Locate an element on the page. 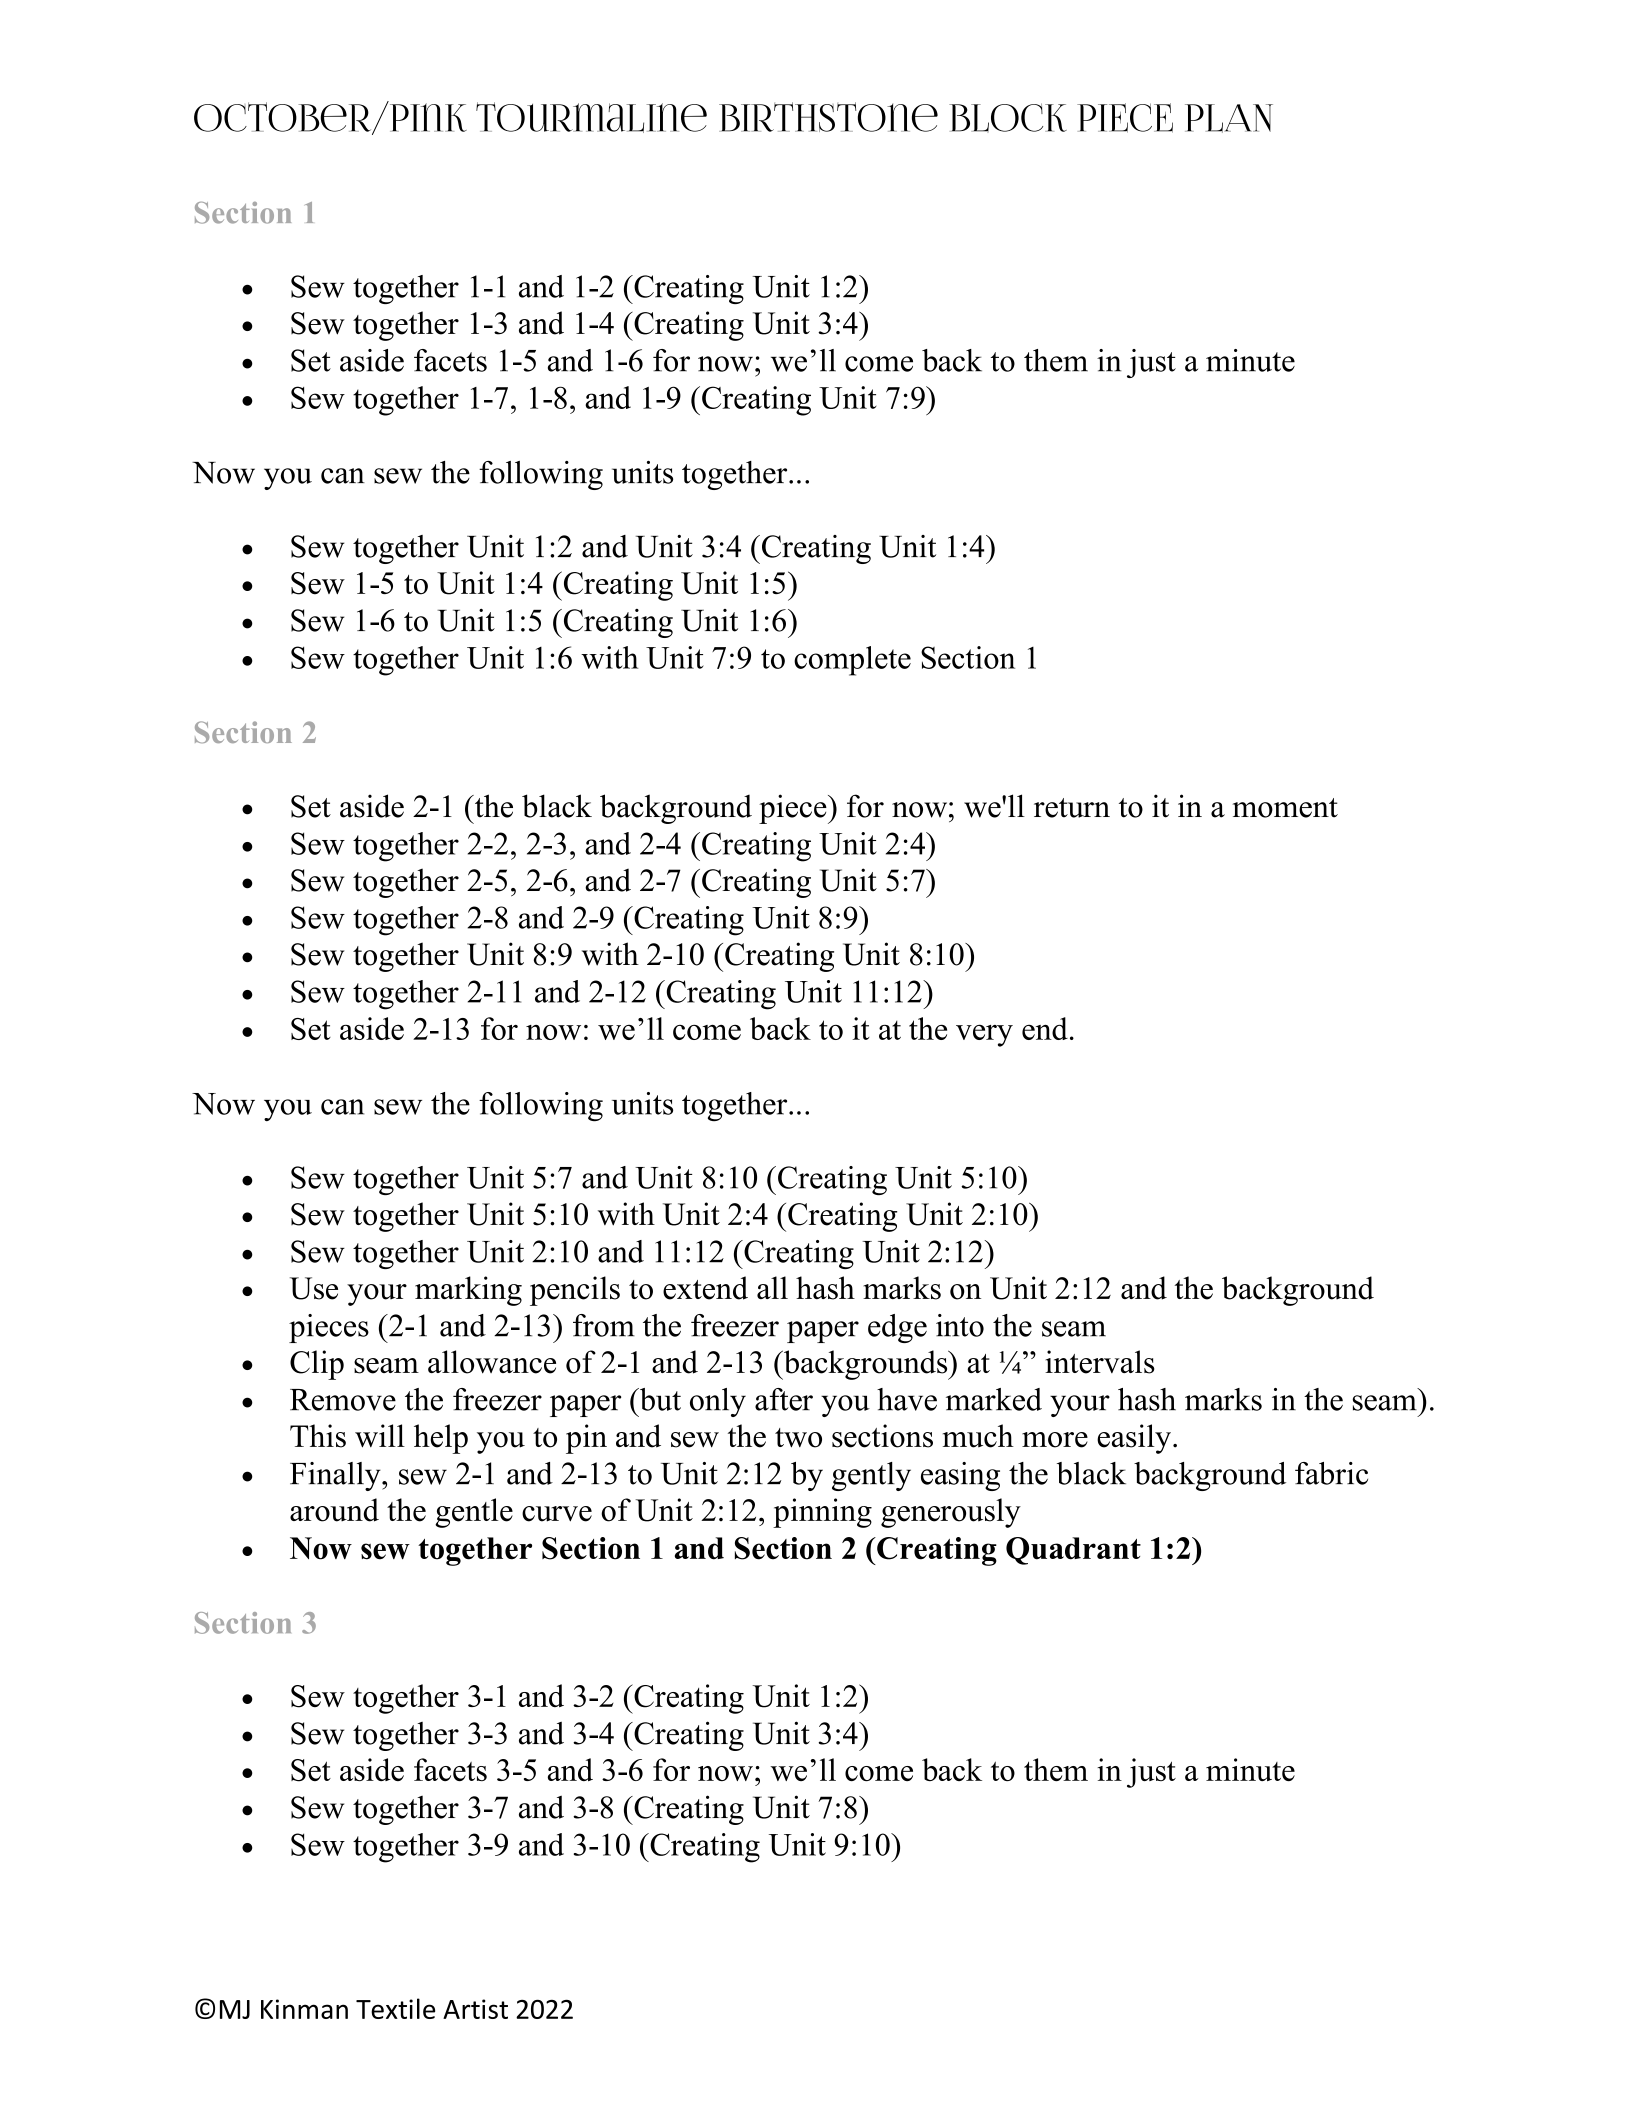 Image resolution: width=1640 pixels, height=2123 pixels. Textile is located at coordinates (395, 2008).
